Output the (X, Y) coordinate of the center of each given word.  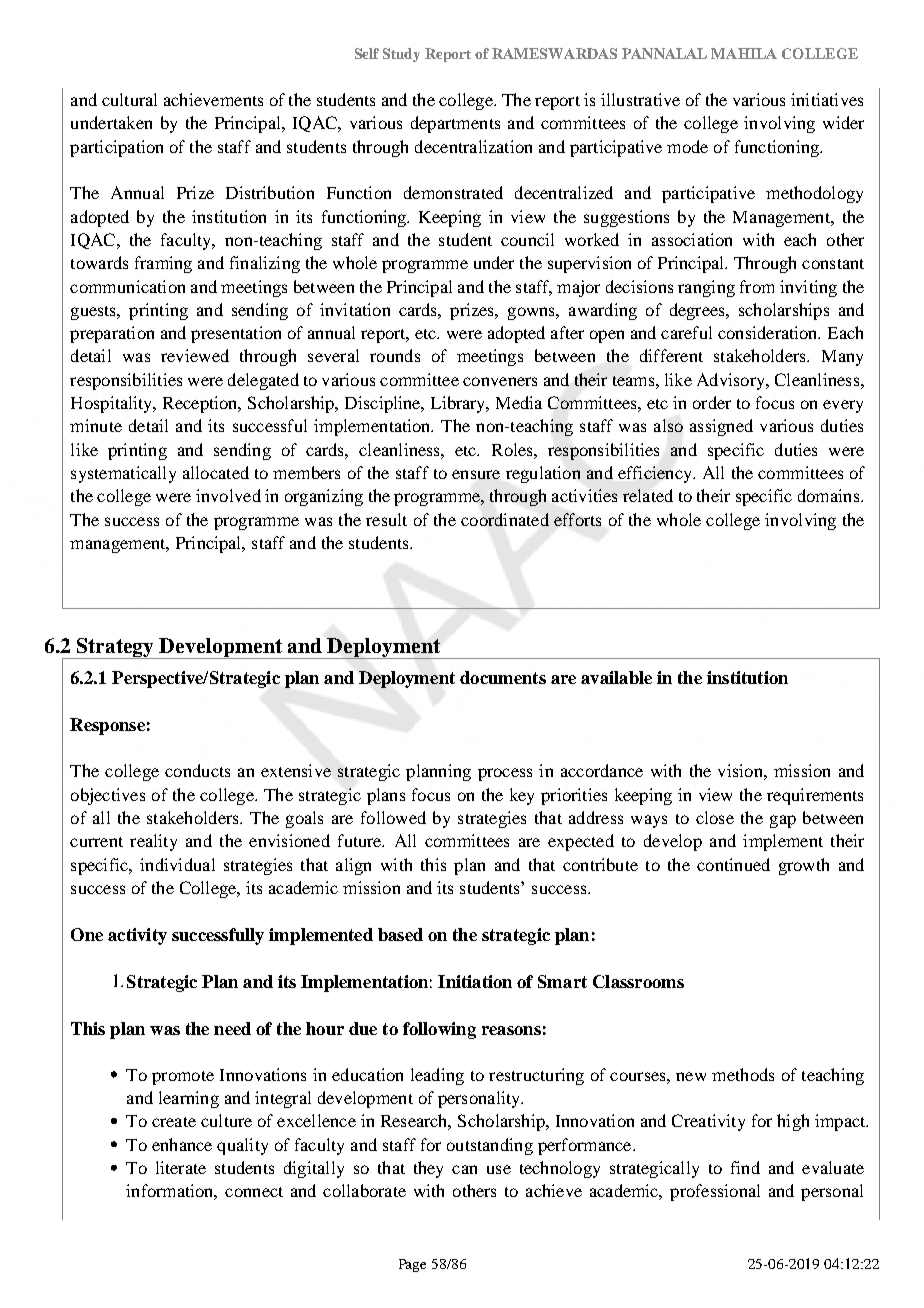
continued (733, 864)
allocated (216, 472)
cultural (129, 99)
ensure (476, 474)
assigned (721, 427)
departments (455, 124)
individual (177, 864)
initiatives (827, 99)
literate (181, 1167)
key (522, 796)
